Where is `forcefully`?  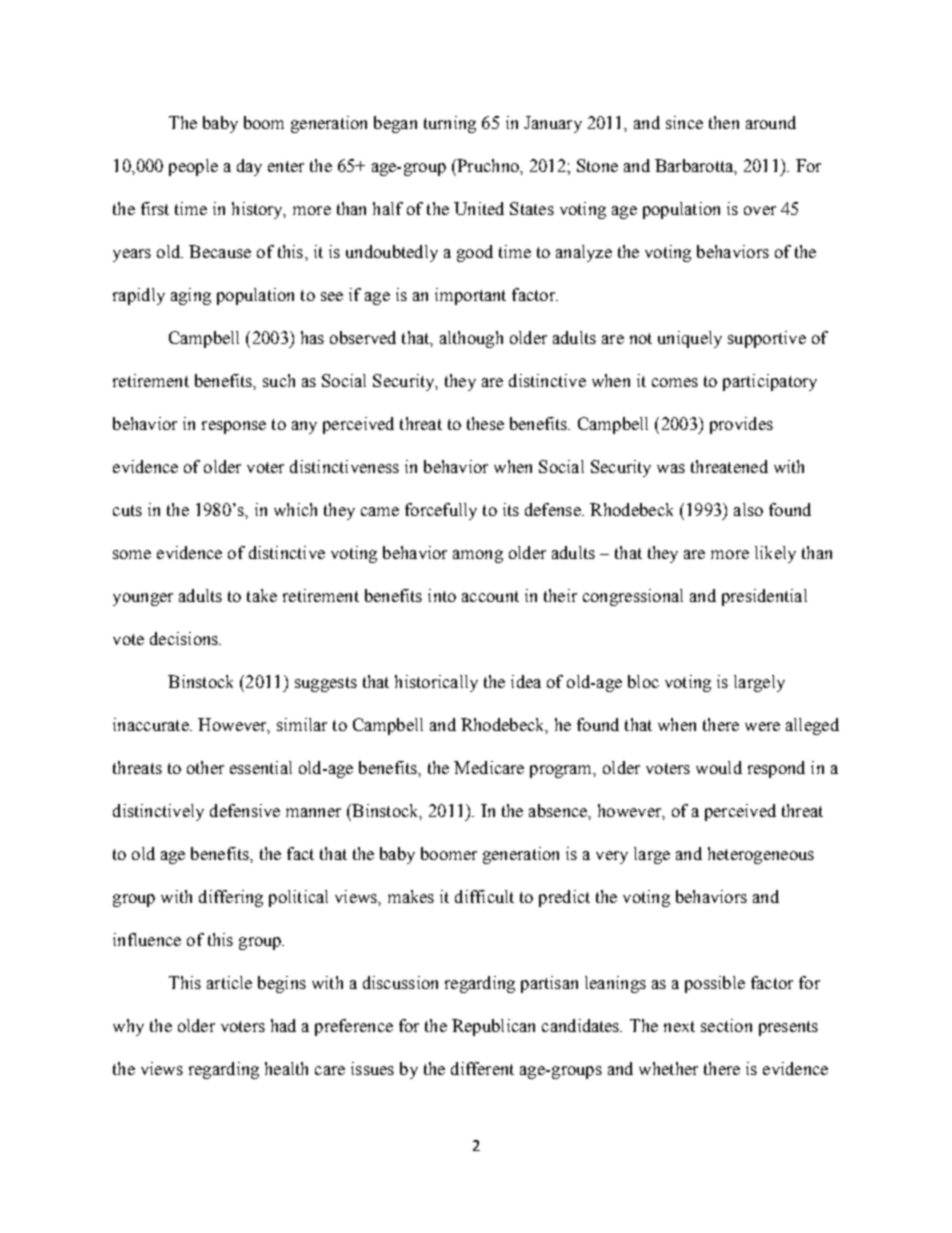
forcefully is located at coordinates (441, 511).
